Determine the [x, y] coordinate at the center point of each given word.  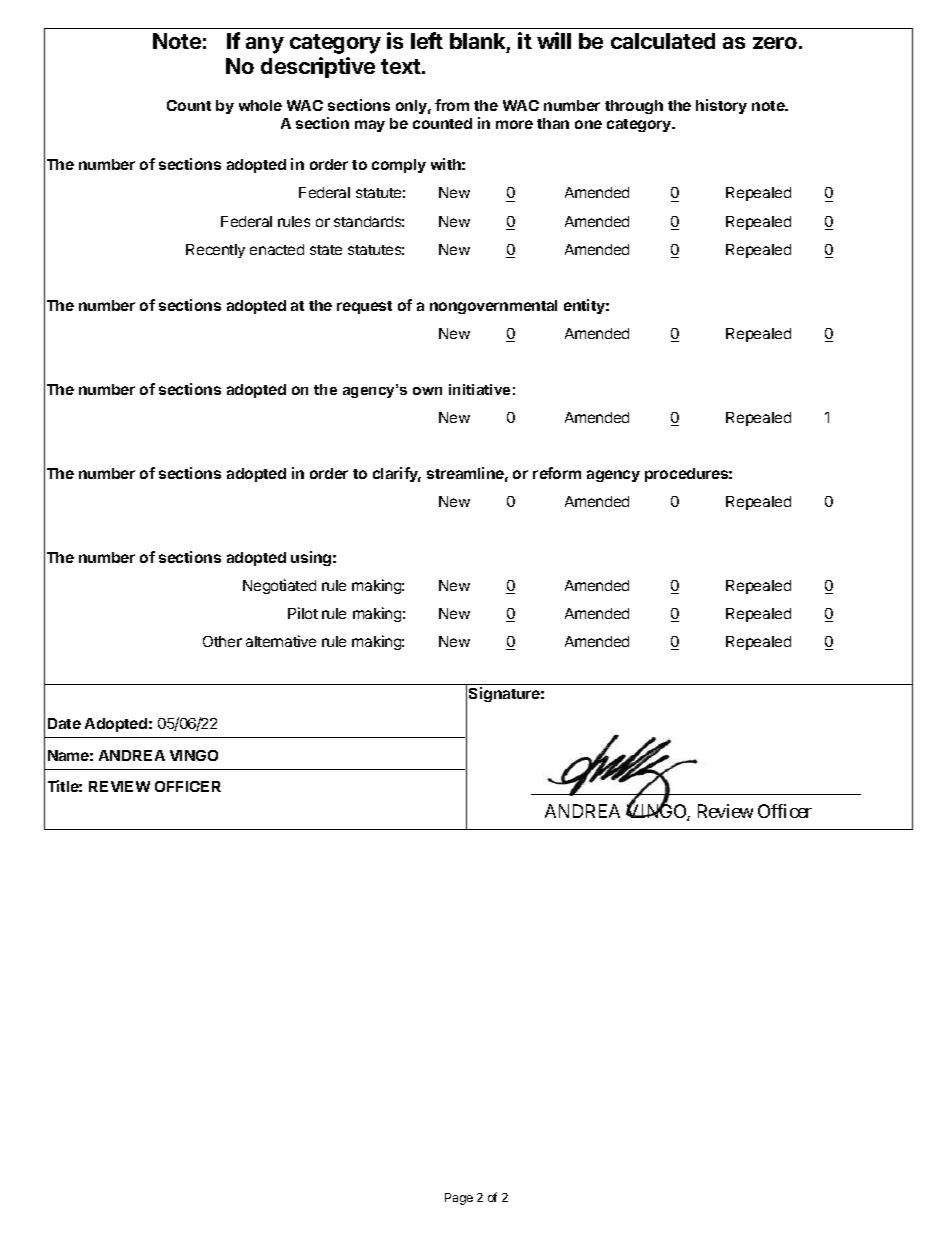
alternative [281, 641]
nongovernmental [493, 307]
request [364, 307]
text [401, 66]
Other [222, 641]
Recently [215, 251]
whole [260, 105]
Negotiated [279, 586]
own [427, 391]
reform [557, 473]
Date [64, 723]
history [721, 106]
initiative [479, 389]
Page [459, 1199]
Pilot [303, 613]
